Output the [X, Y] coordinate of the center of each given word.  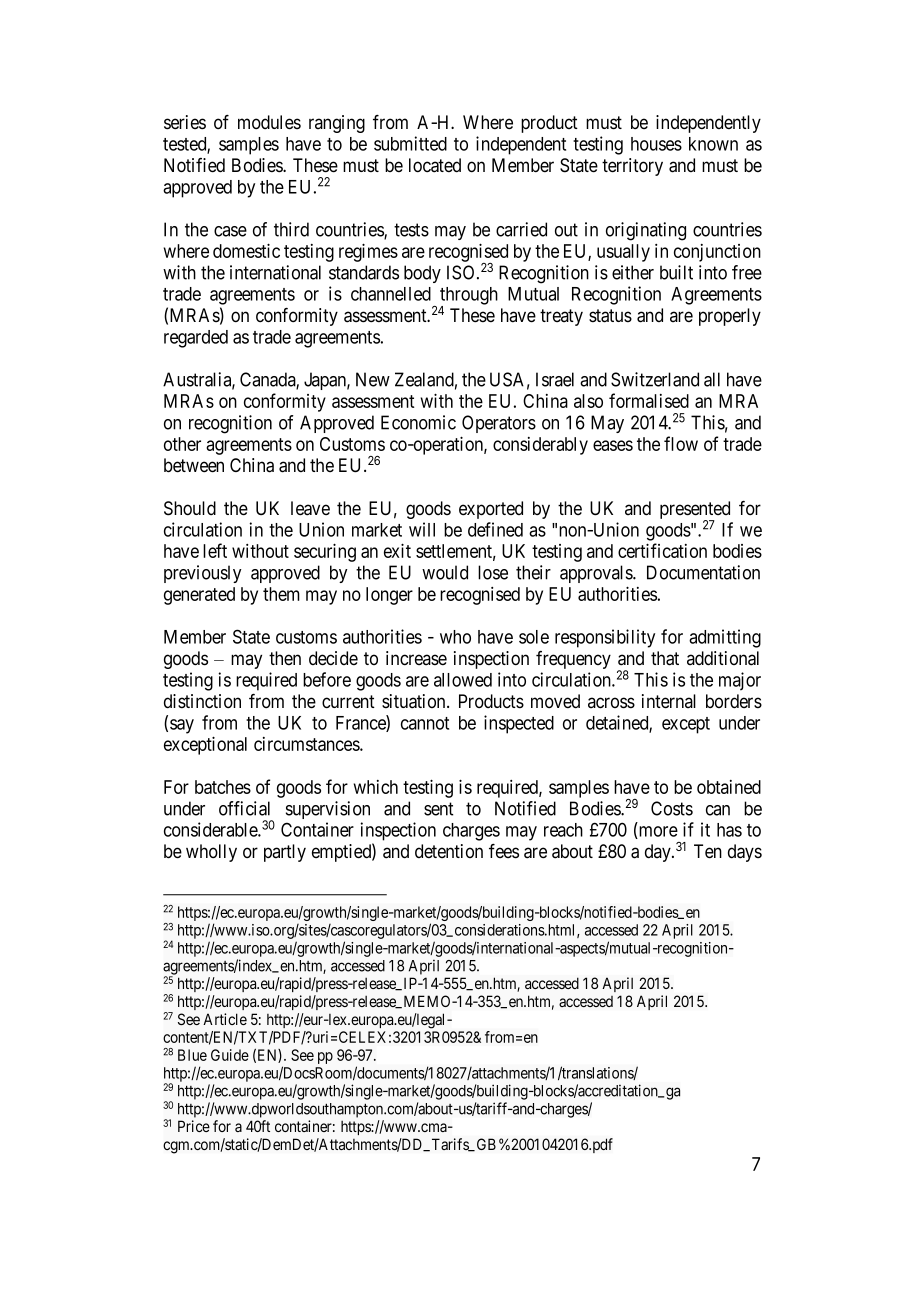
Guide [230, 1055]
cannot [425, 723]
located [435, 165]
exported [491, 510]
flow [681, 443]
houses [656, 144]
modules [269, 122]
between [194, 465]
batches [223, 787]
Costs [672, 808]
